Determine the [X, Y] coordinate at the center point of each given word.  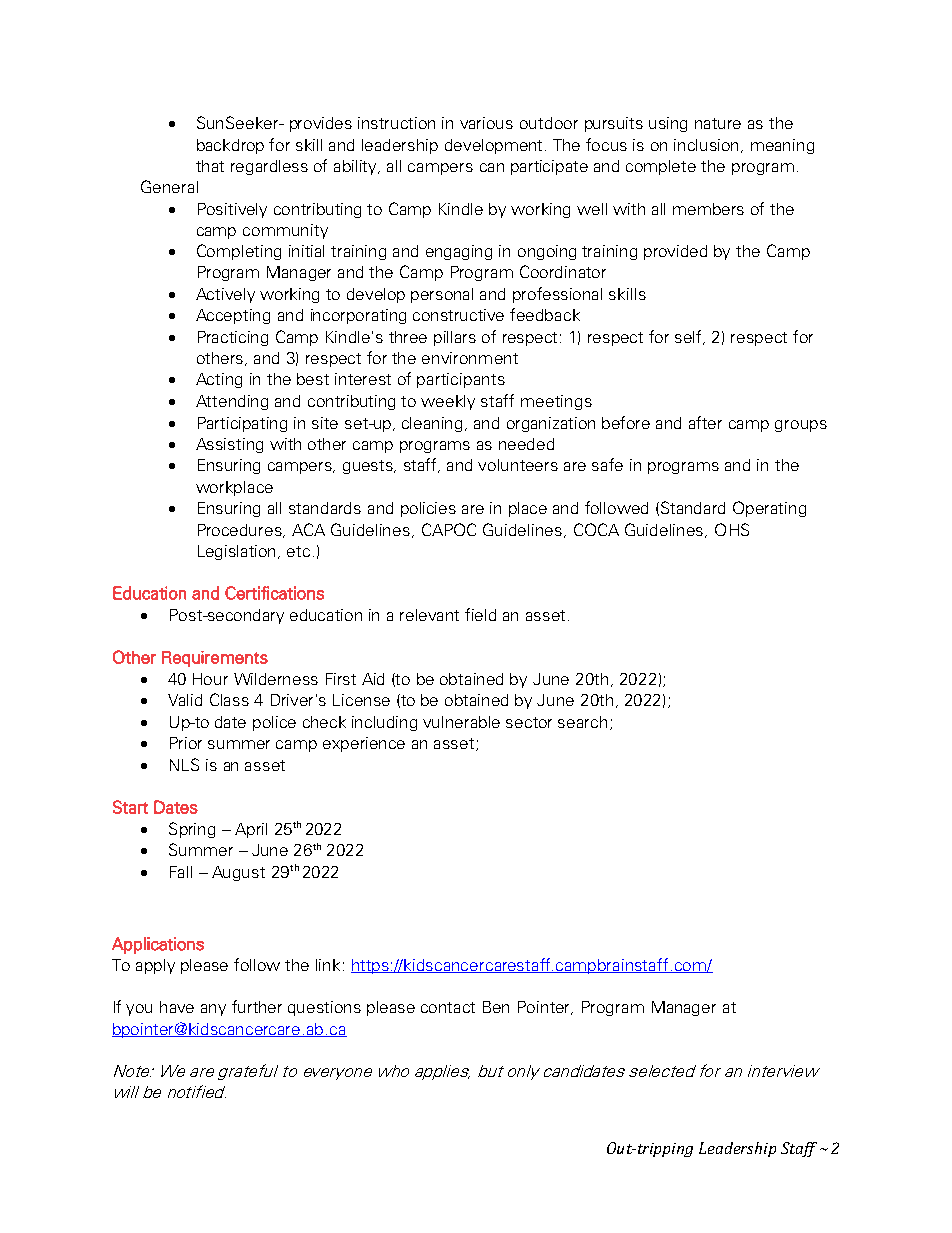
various [486, 123]
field [480, 614]
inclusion [708, 146]
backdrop [230, 146]
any [213, 1010]
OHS [732, 529]
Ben [496, 1007]
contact [448, 1007]
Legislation [238, 552]
